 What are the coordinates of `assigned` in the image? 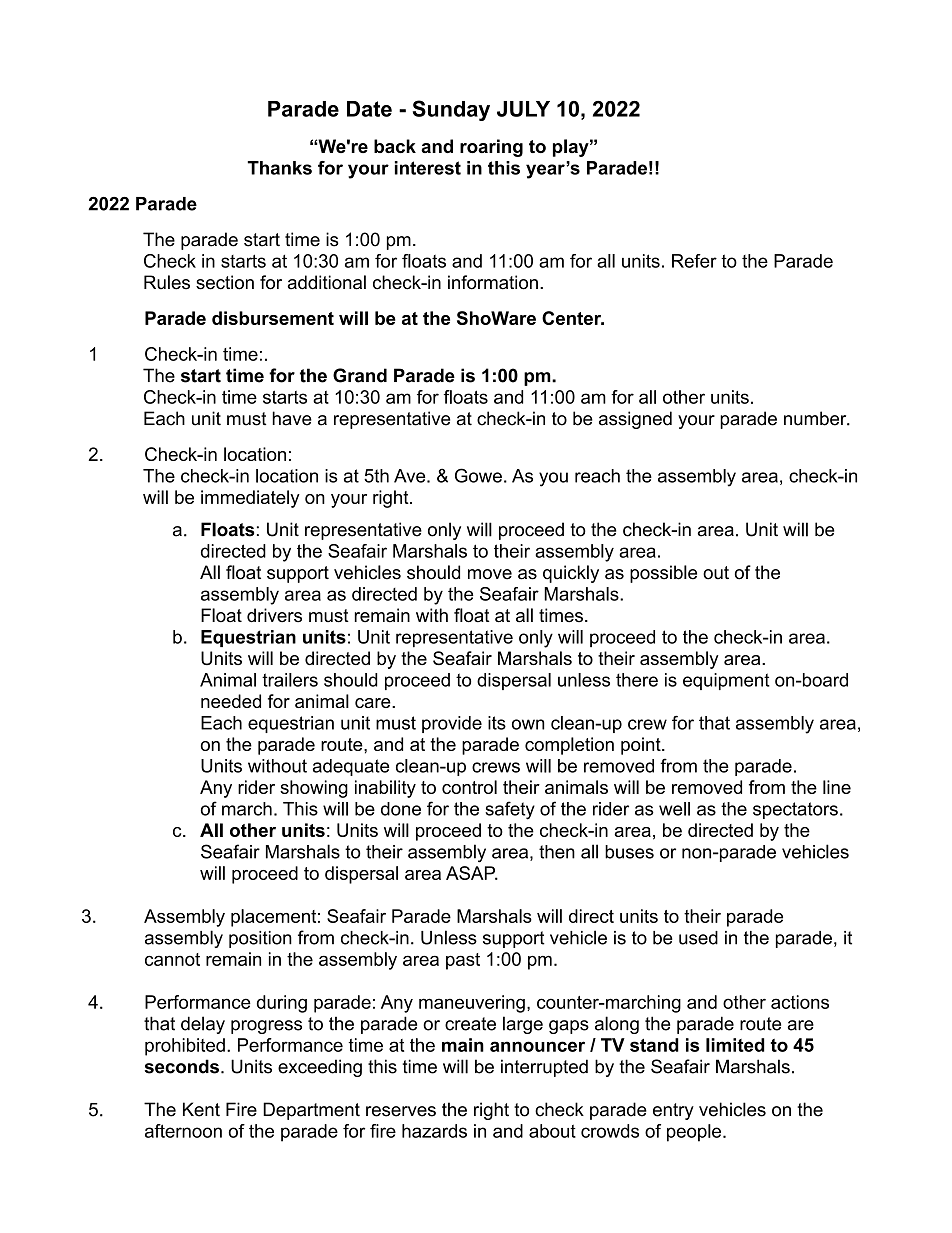 It's located at (635, 420).
